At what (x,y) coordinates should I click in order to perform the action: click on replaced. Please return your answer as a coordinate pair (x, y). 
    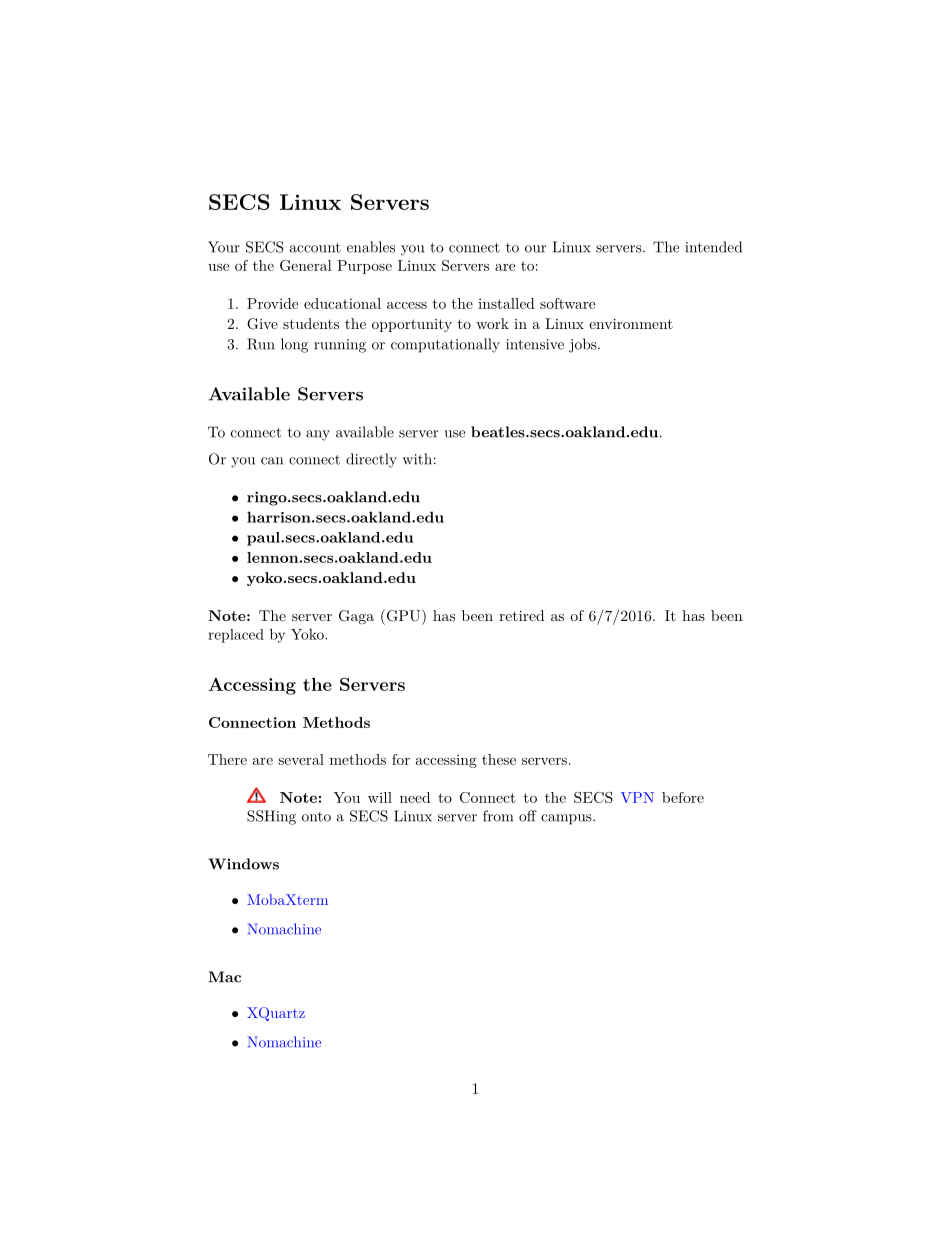
    Looking at the image, I should click on (236, 636).
